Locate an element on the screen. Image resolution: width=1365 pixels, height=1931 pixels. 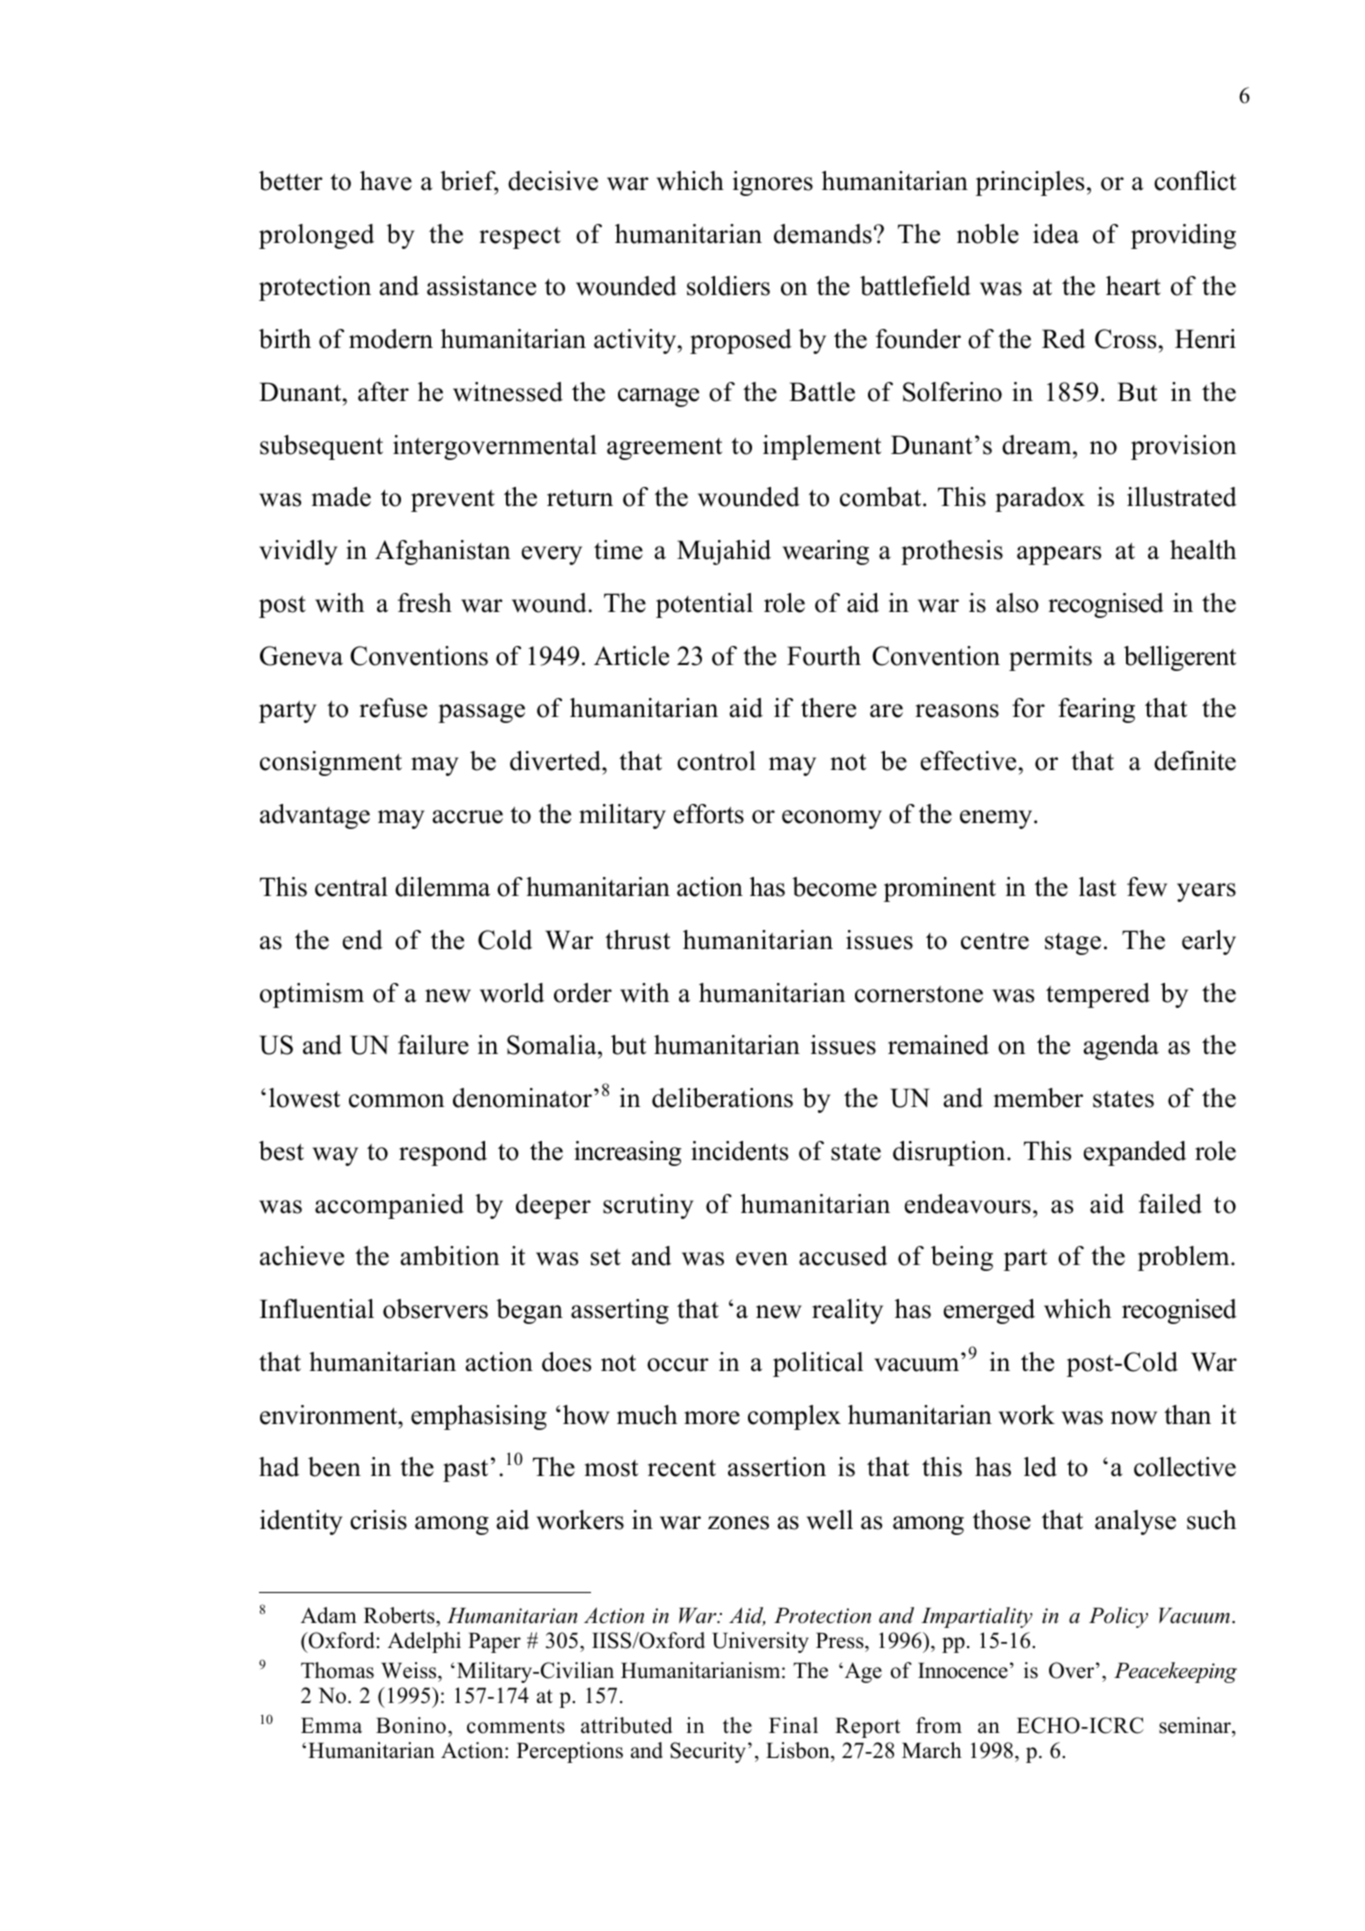
Mujahid is located at coordinates (724, 552).
